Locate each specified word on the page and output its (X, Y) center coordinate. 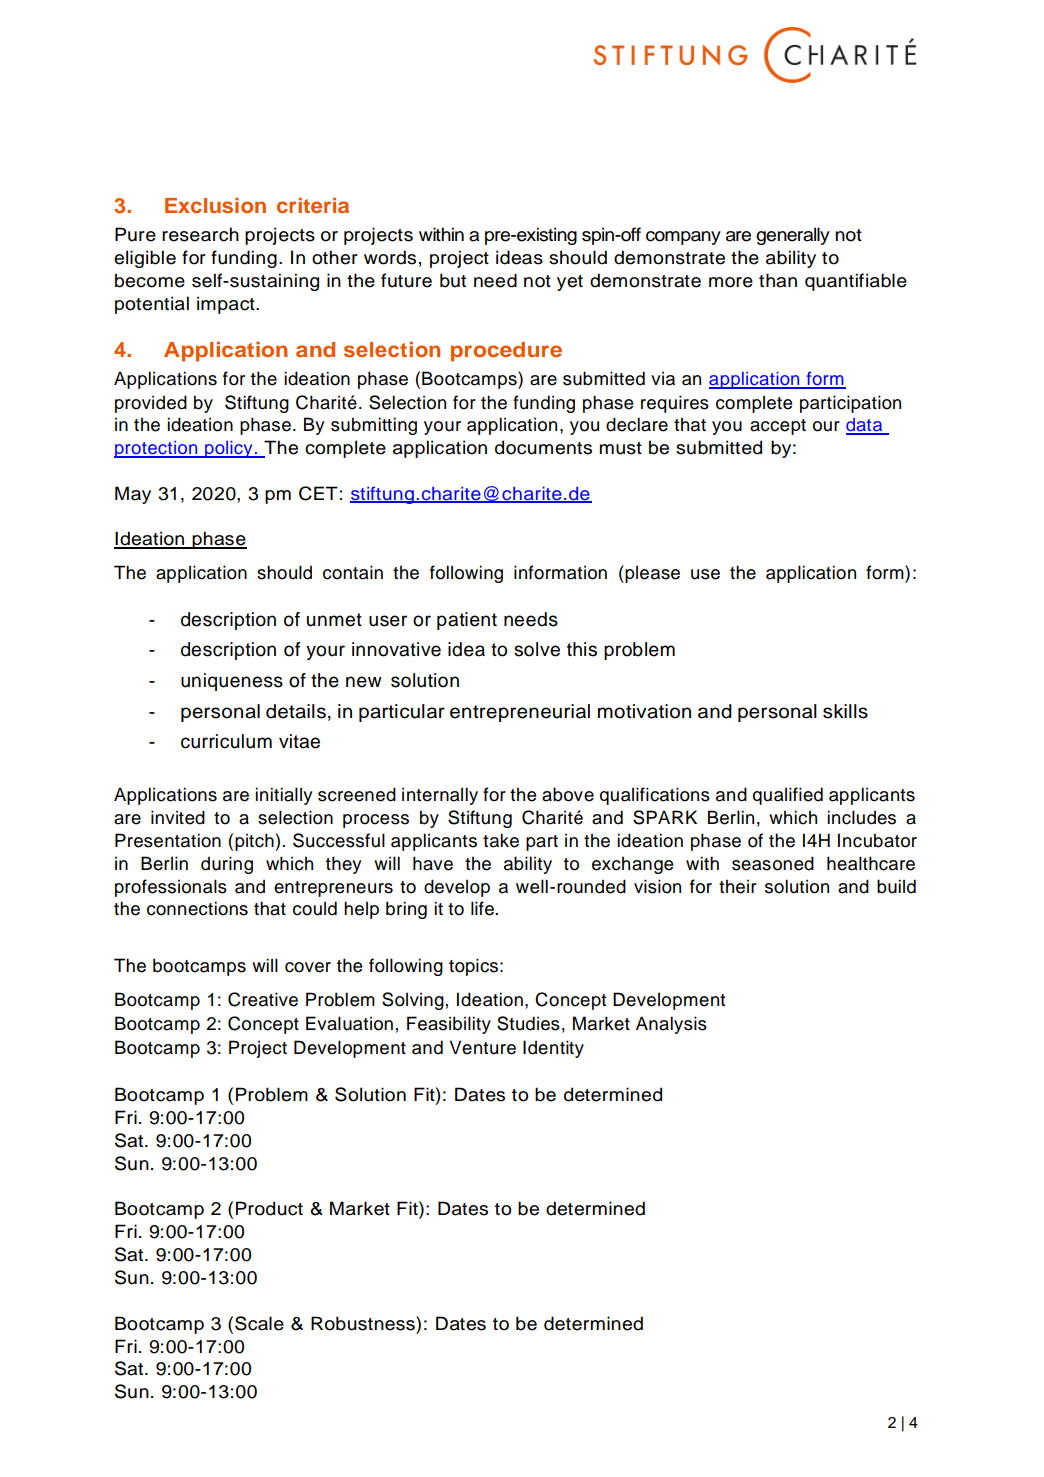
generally (793, 236)
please (651, 574)
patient (467, 621)
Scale (259, 1323)
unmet (334, 620)
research (200, 234)
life (482, 908)
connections (197, 908)
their (738, 886)
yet (570, 283)
